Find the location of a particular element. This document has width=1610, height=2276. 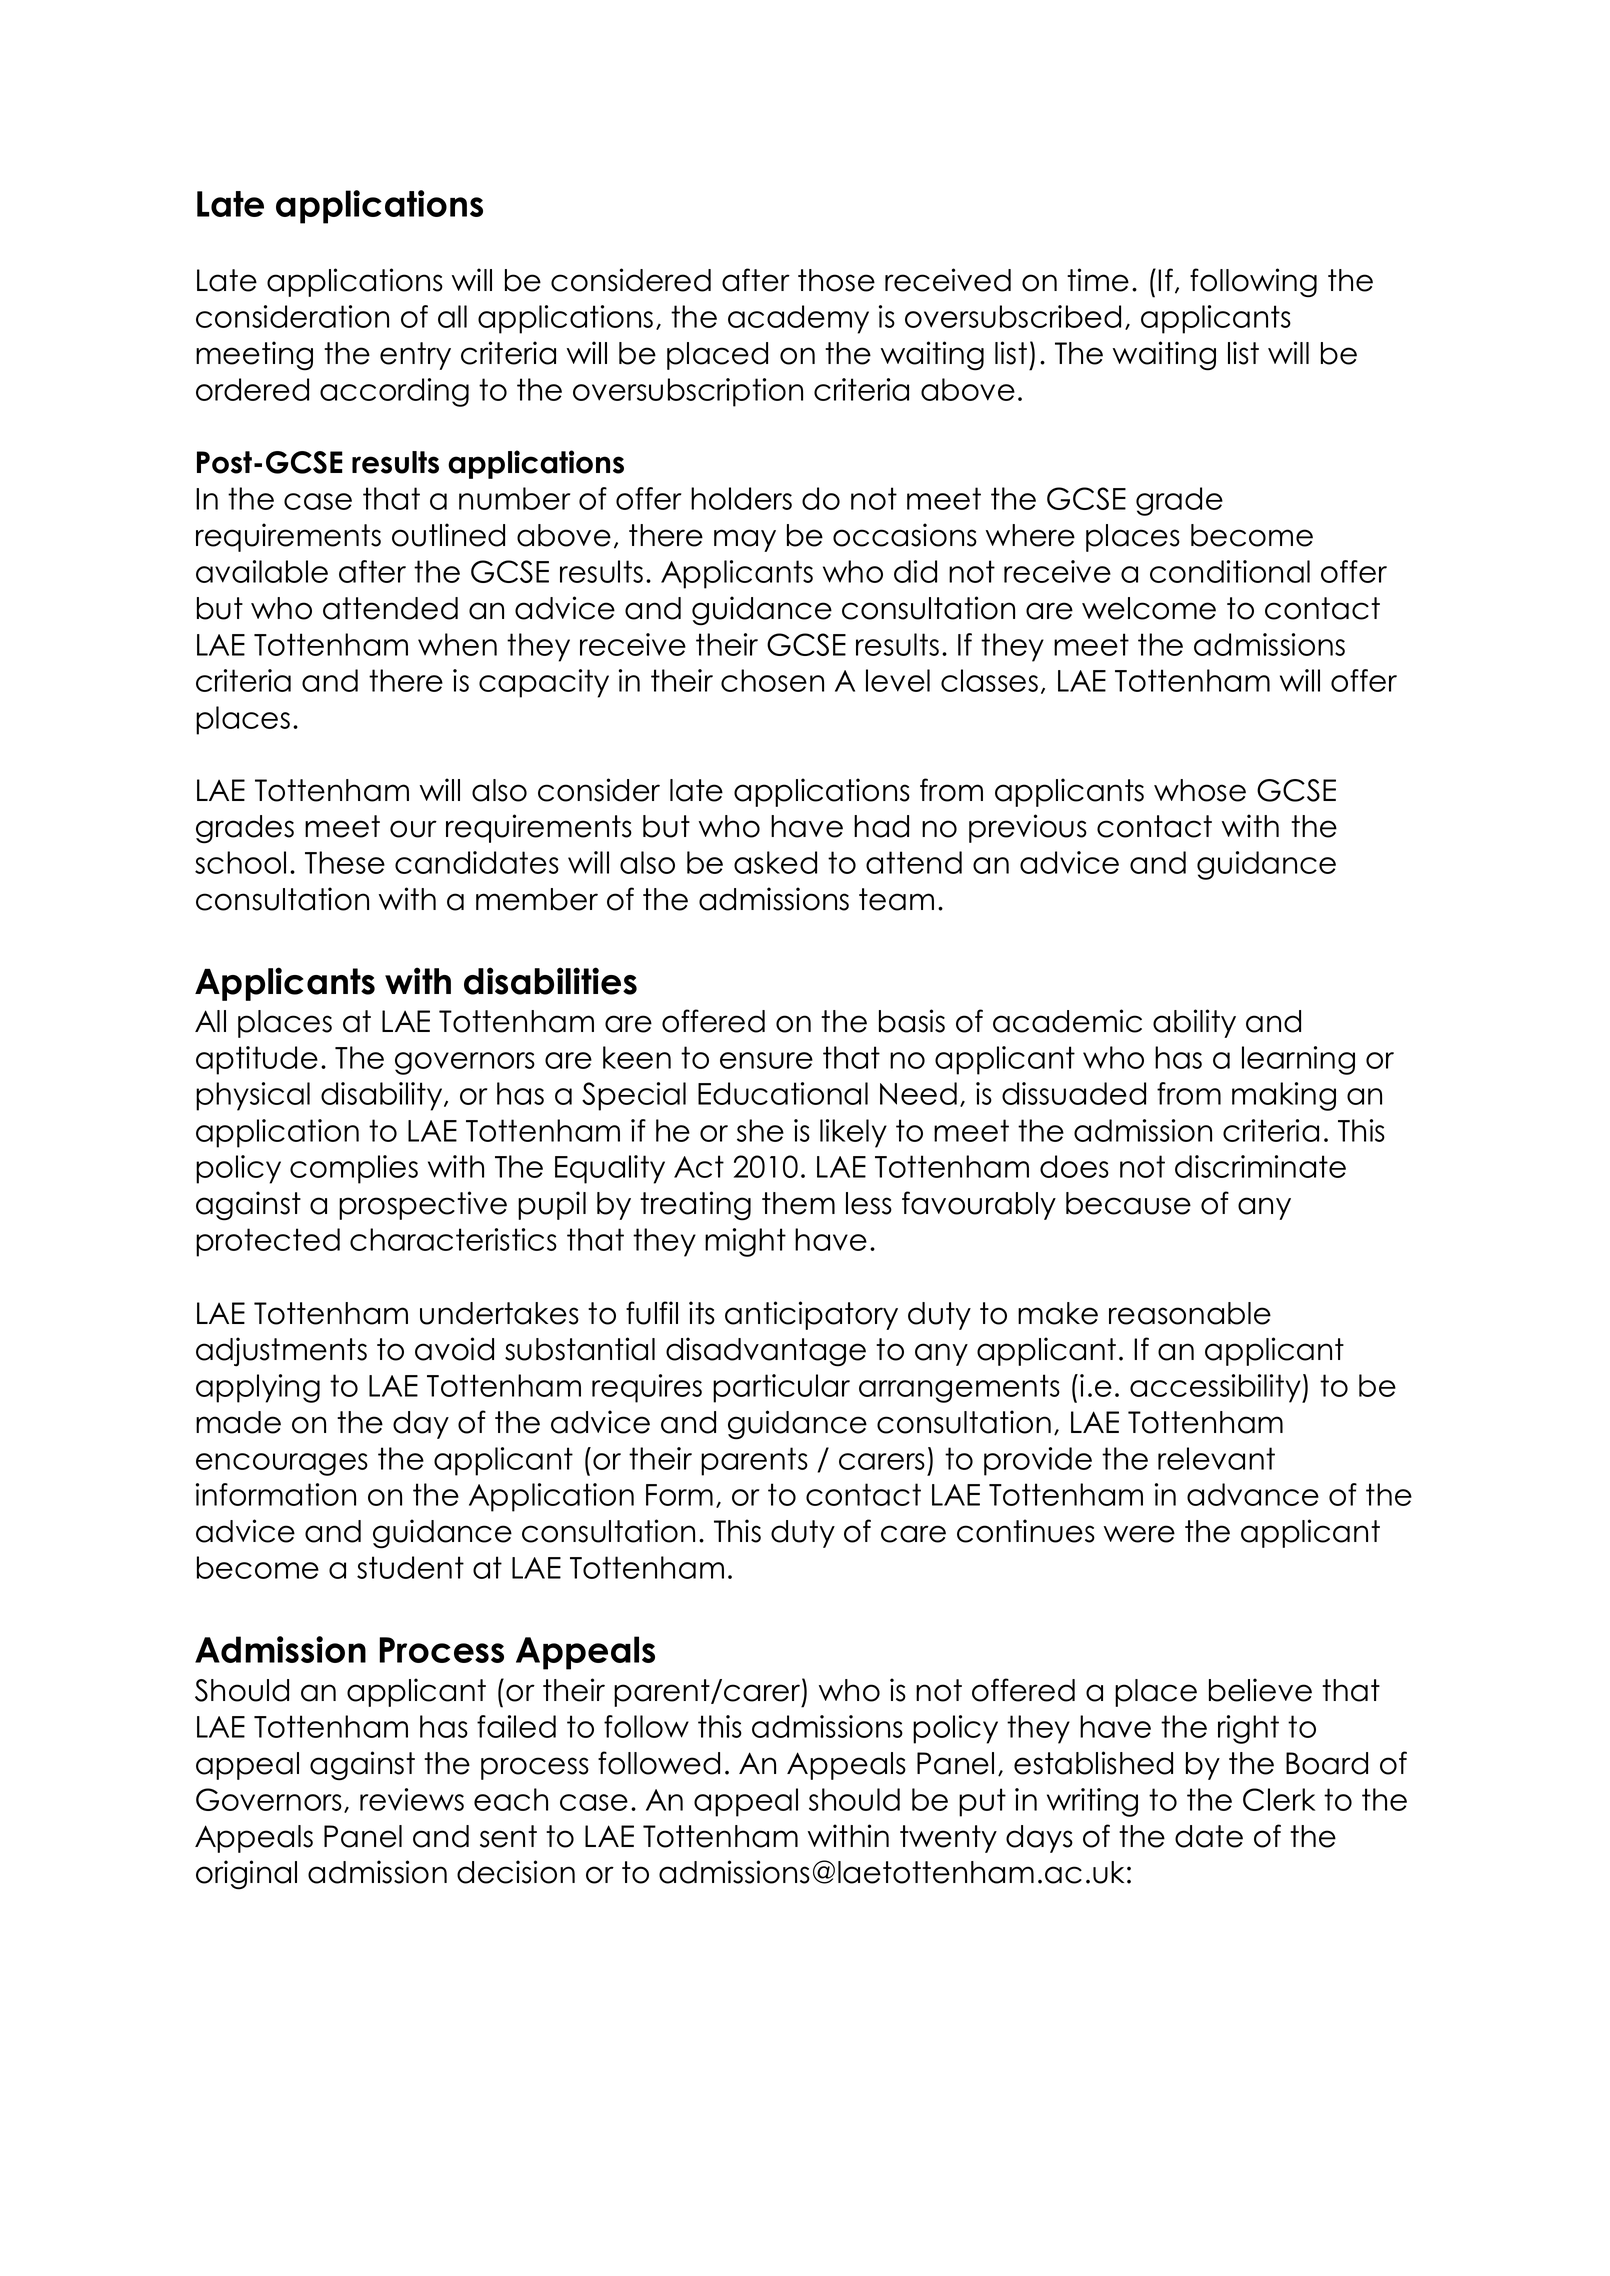

entry is located at coordinates (415, 356).
